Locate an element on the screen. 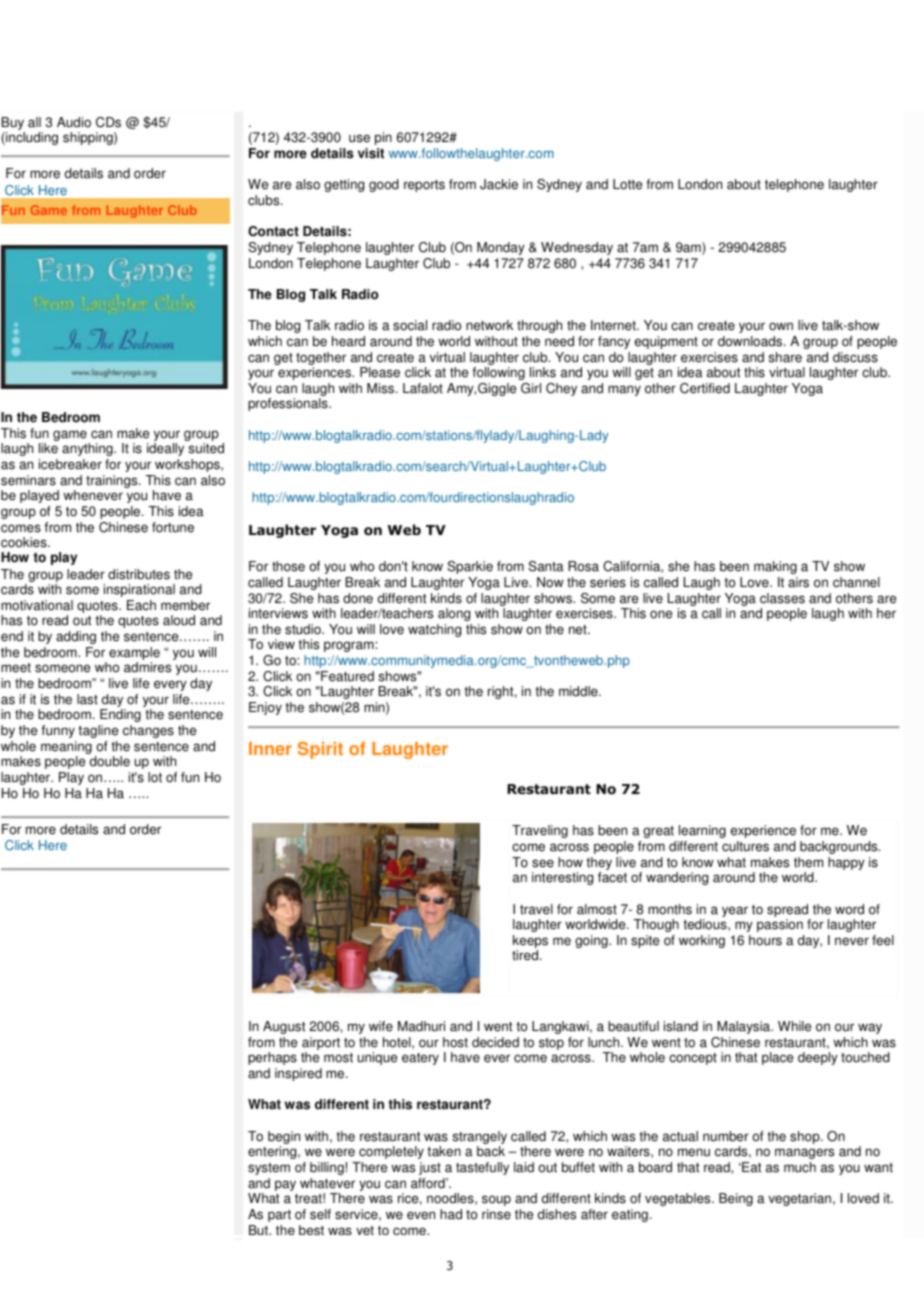  Lotte is located at coordinates (627, 184).
